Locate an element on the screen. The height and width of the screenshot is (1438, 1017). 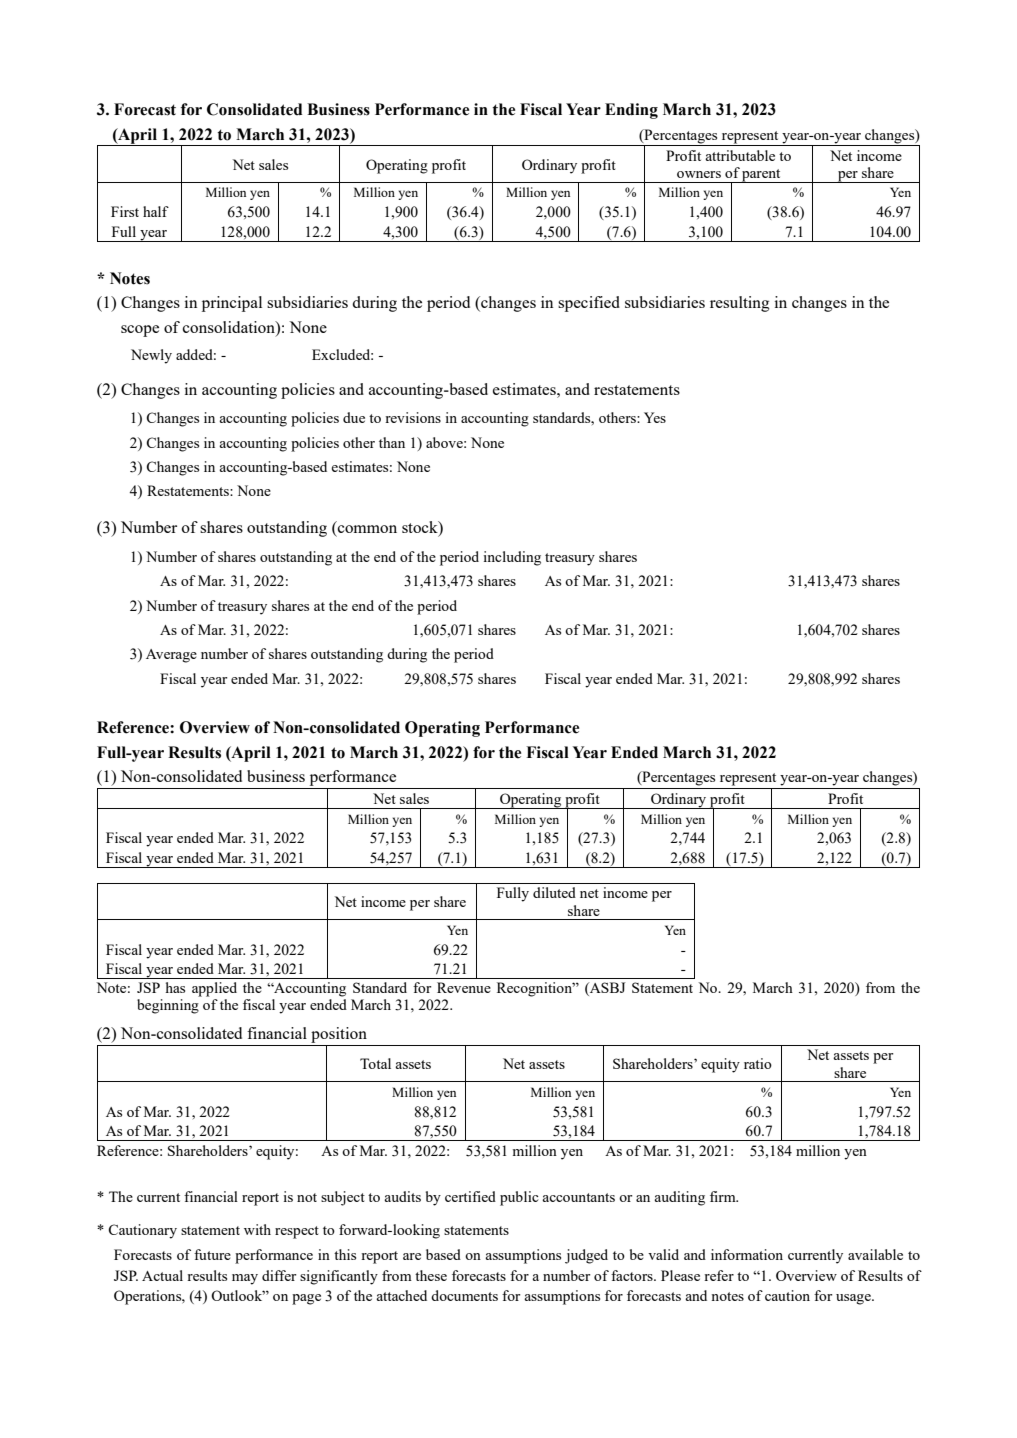
documents is located at coordinates (464, 1295).
